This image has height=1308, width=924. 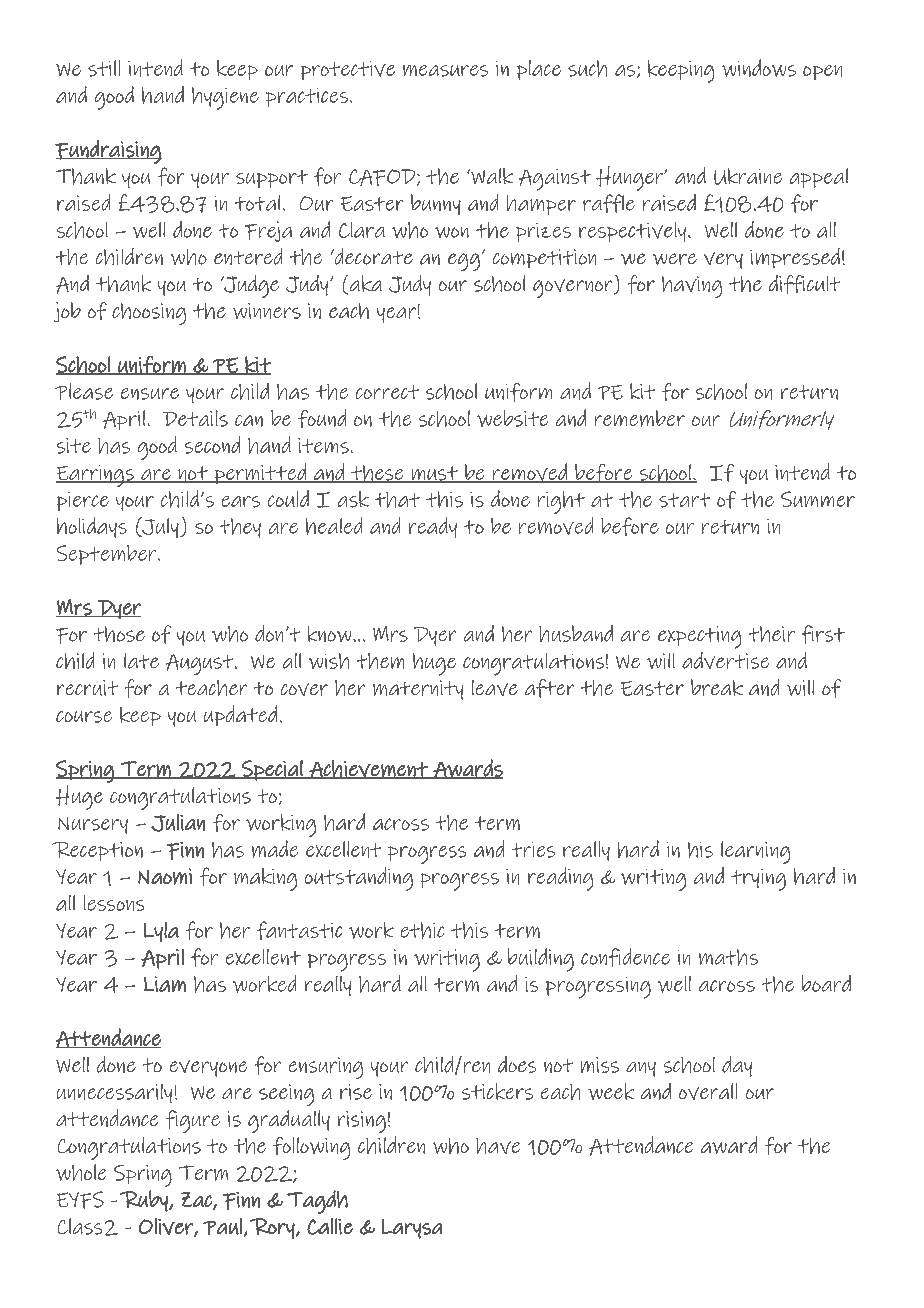 I want to click on measures, so click(x=445, y=70).
